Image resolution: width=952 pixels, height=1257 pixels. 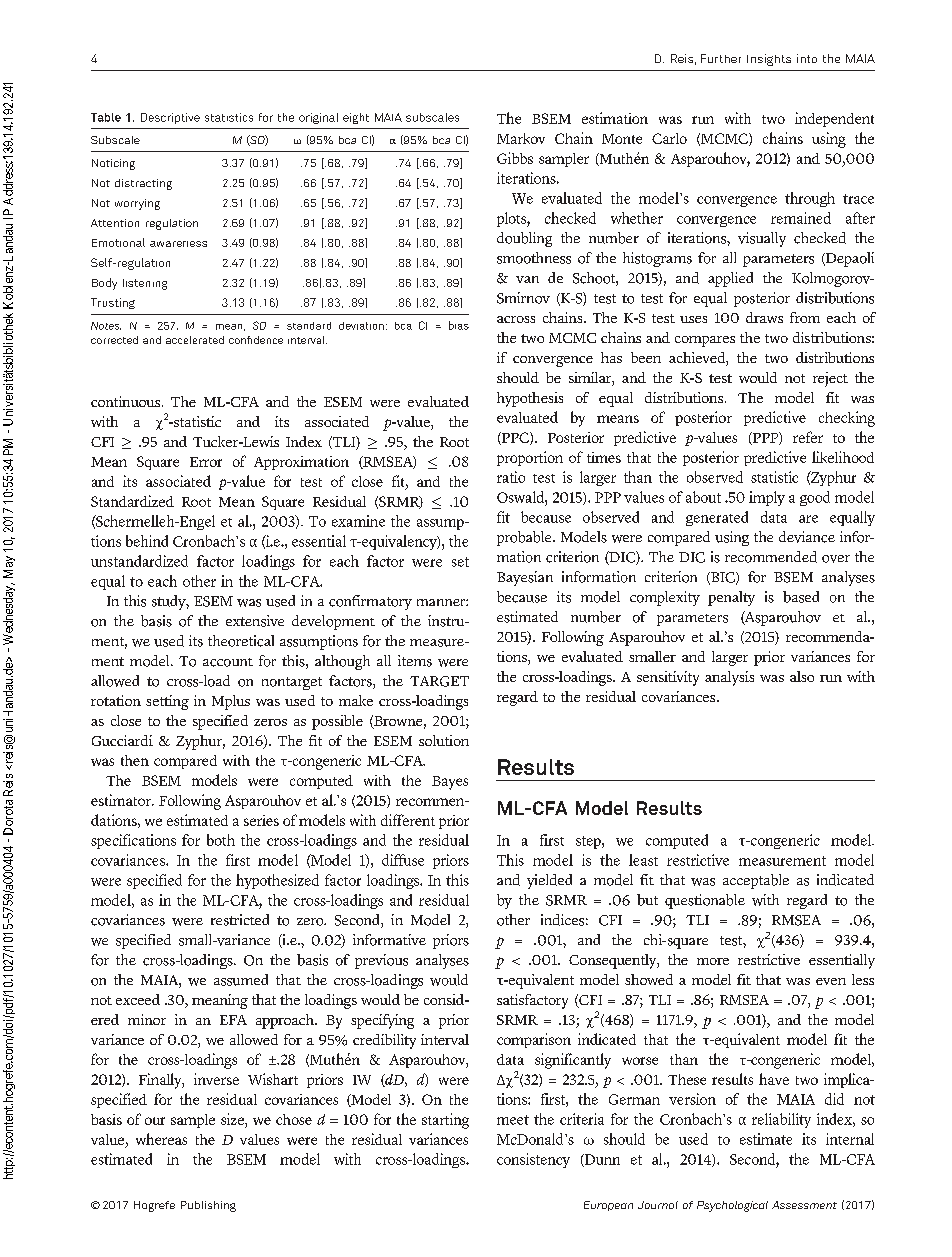 I want to click on also, so click(x=802, y=676).
